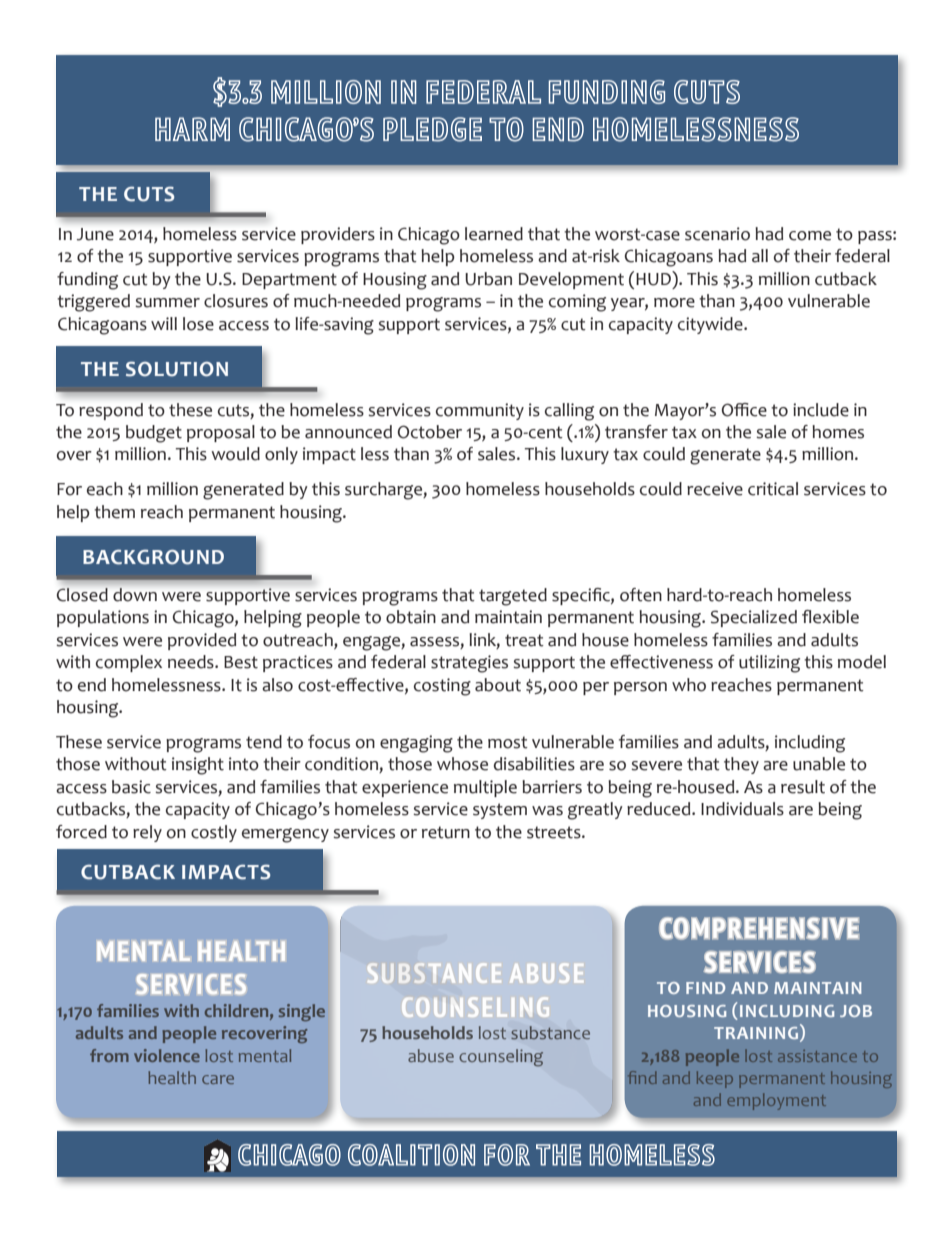  What do you see at coordinates (430, 432) in the page?
I see `October` at bounding box center [430, 432].
